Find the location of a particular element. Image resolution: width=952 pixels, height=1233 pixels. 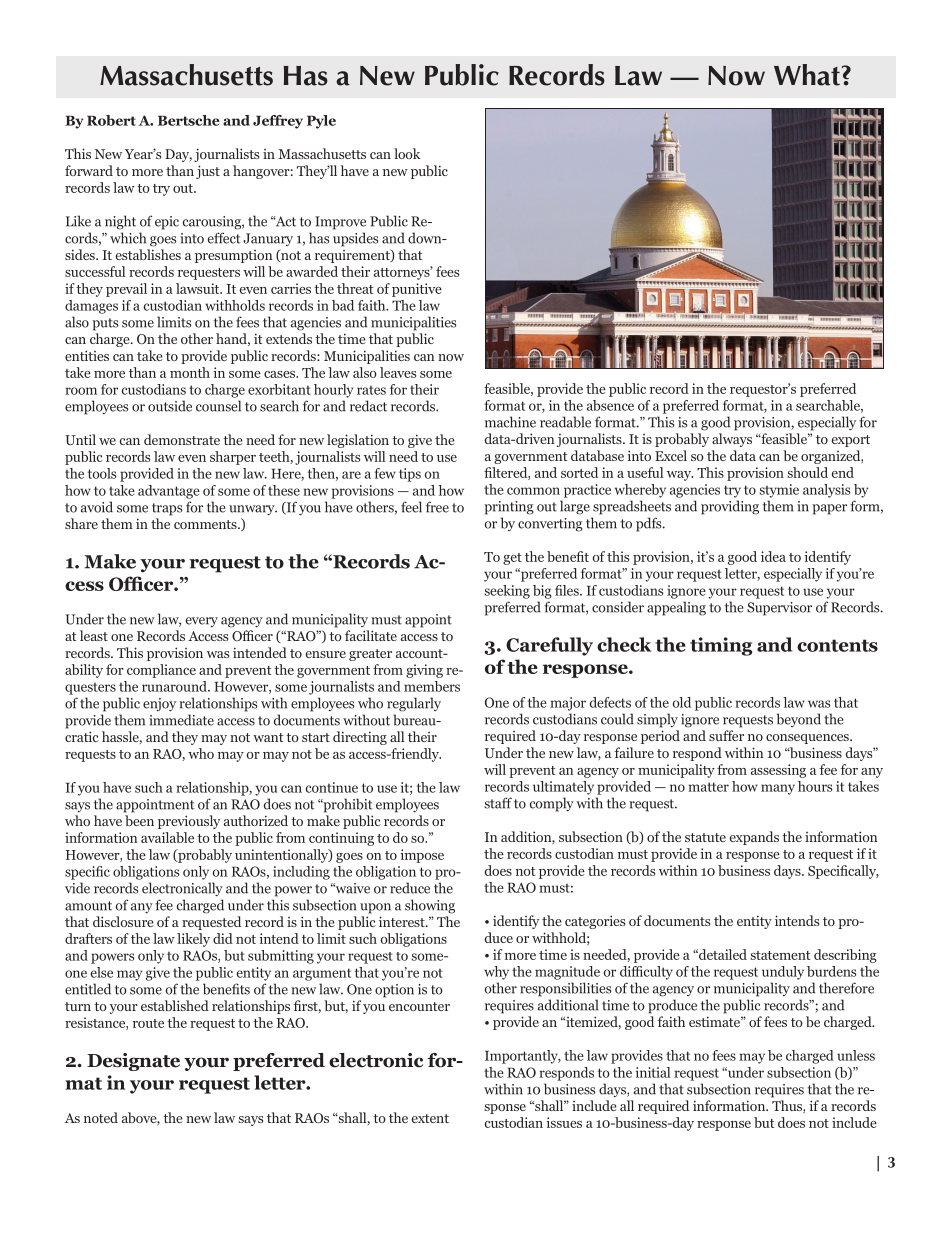

free is located at coordinates (437, 507).
